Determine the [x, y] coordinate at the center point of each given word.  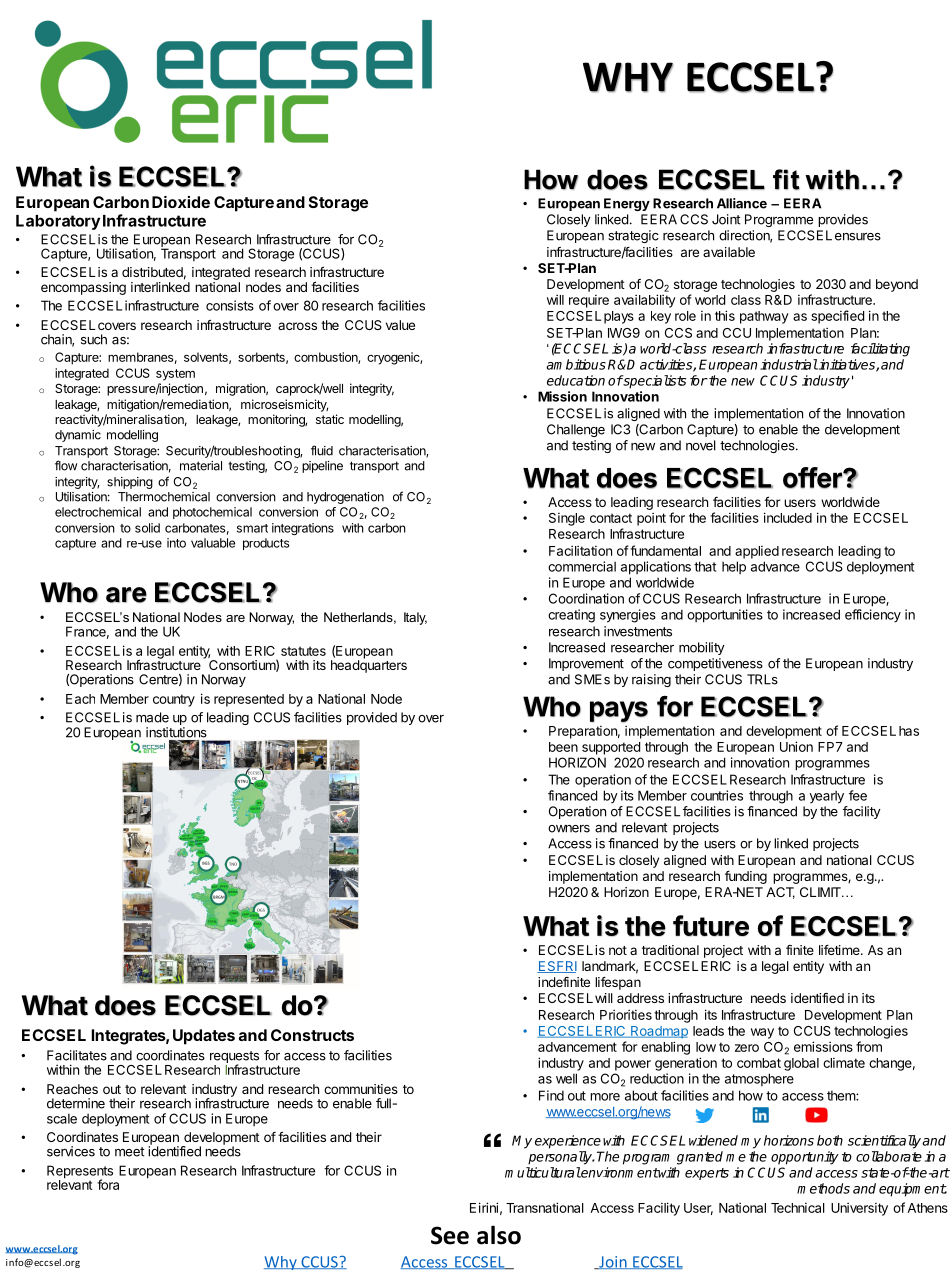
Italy [415, 618]
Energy [627, 204]
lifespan [618, 983]
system [175, 375]
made [152, 717]
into [176, 543]
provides [843, 220]
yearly [826, 797]
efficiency [873, 616]
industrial [789, 364]
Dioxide [181, 202]
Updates [204, 1037]
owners [569, 829]
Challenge [576, 430]
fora [108, 1184]
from [869, 1046]
